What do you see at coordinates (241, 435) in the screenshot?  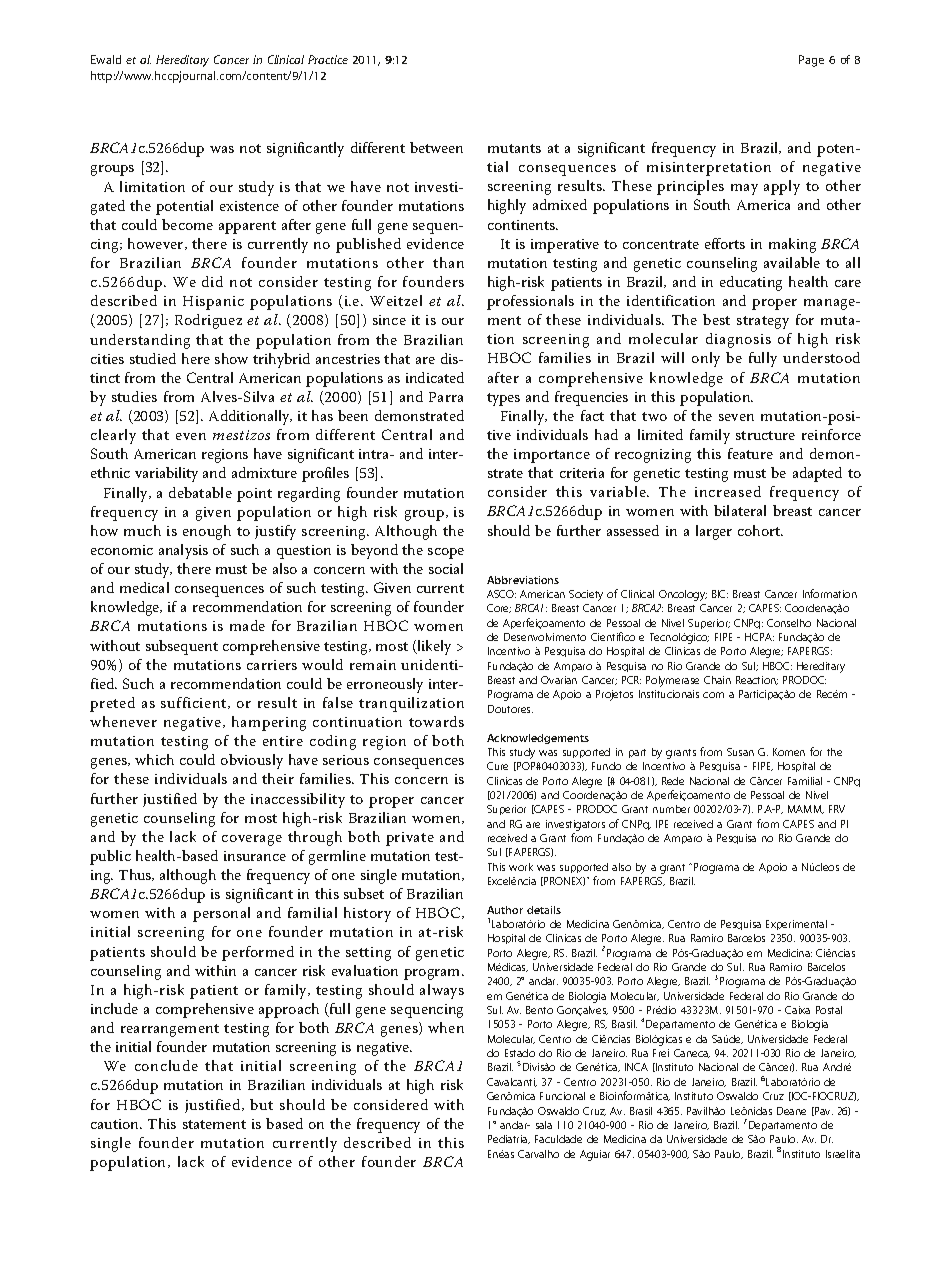 I see `mestizos` at bounding box center [241, 435].
